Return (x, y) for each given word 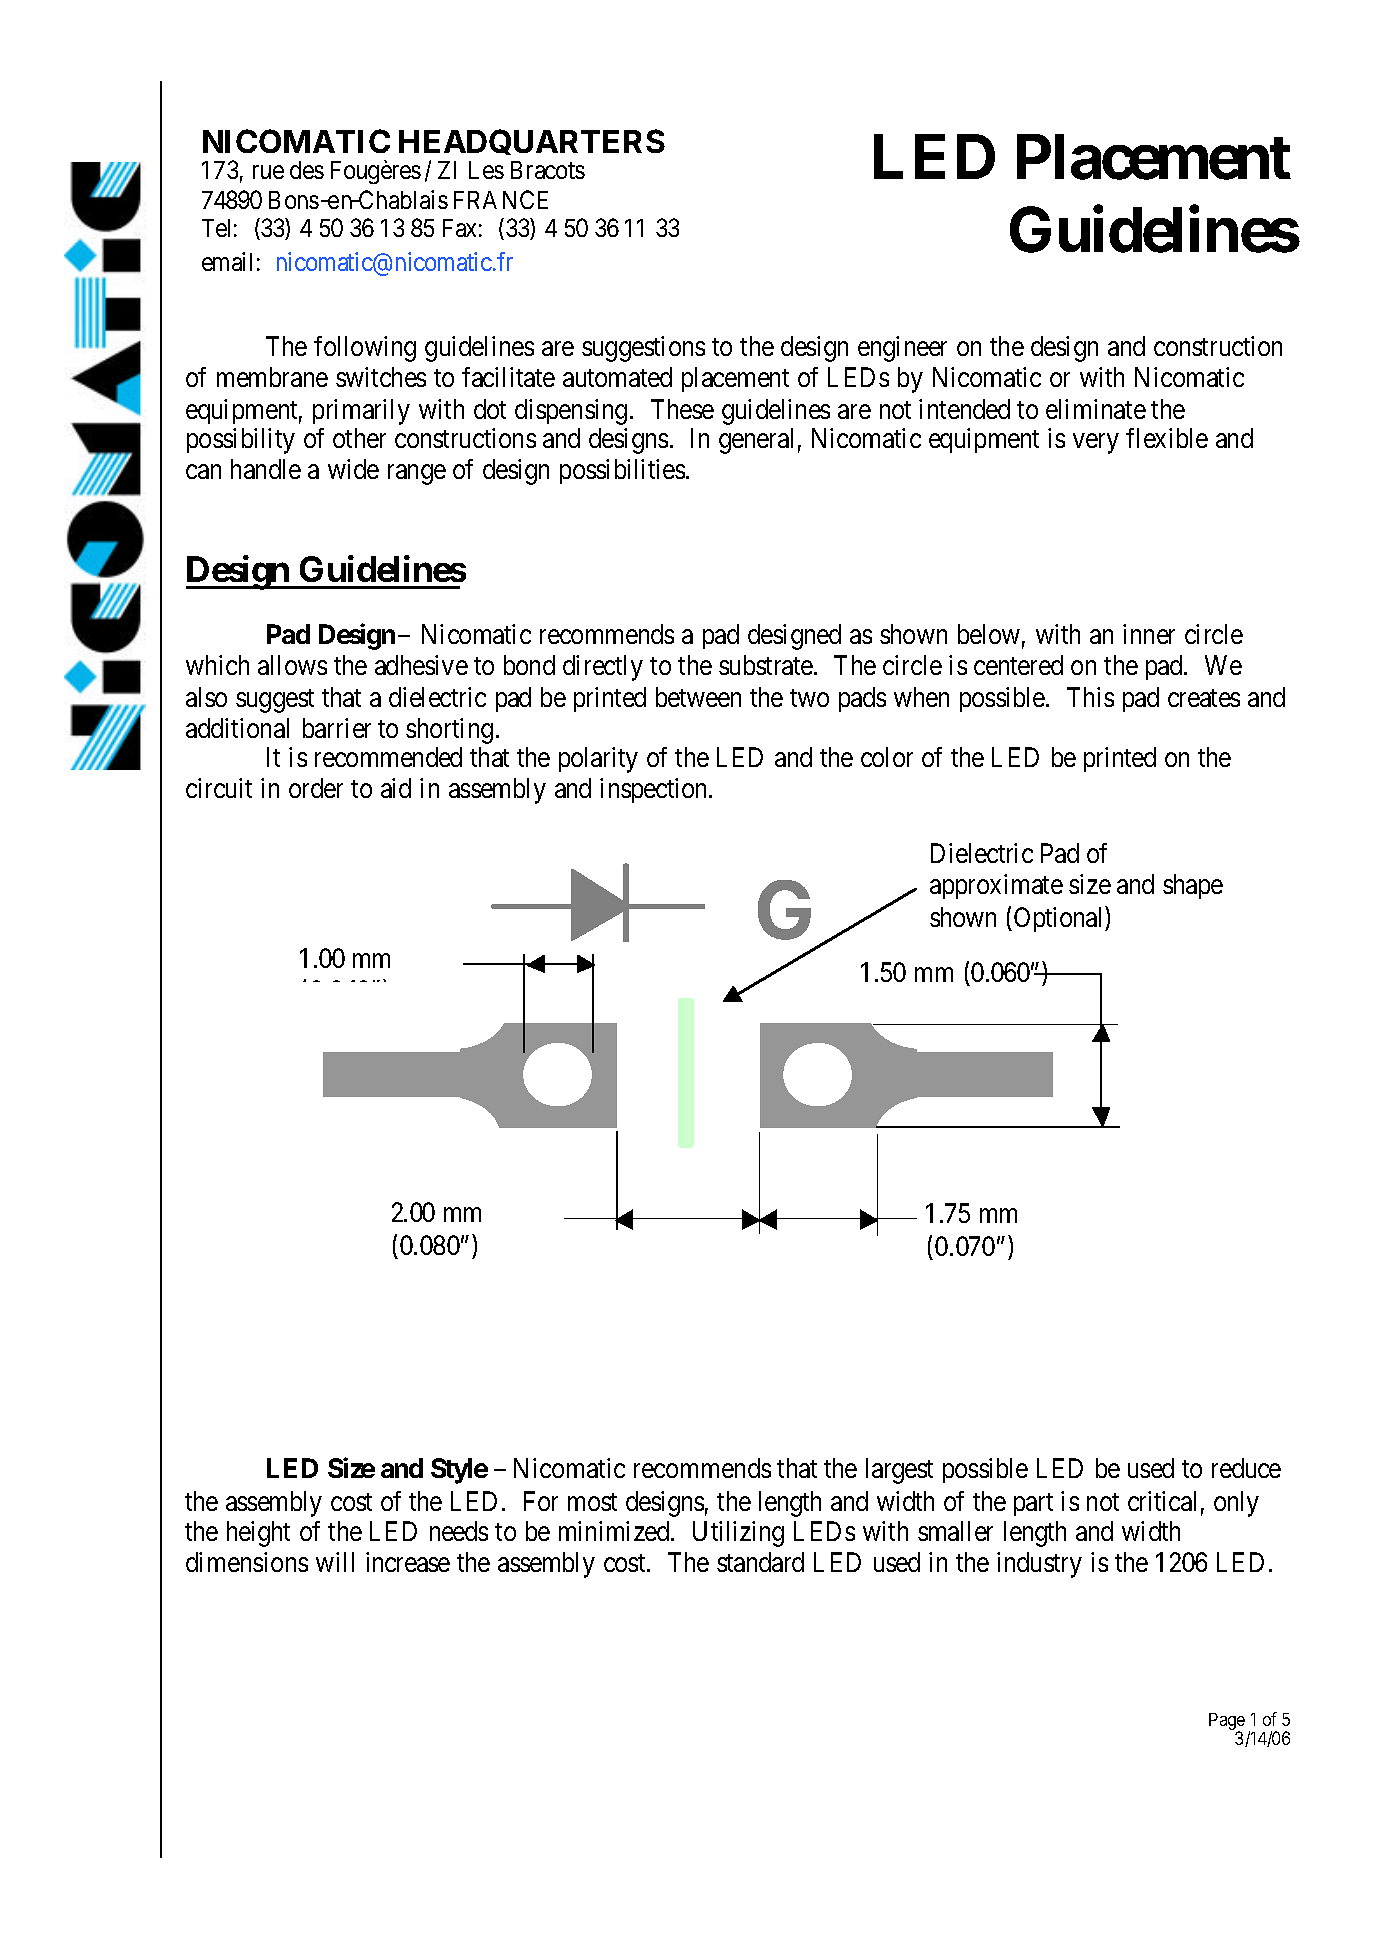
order (316, 788)
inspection (655, 790)
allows (292, 665)
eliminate (1096, 409)
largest (899, 1471)
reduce (1246, 1468)
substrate (767, 665)
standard (760, 1562)
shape (1193, 886)
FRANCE (501, 199)
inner (1149, 634)
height (258, 1534)
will (335, 1562)
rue (268, 172)
